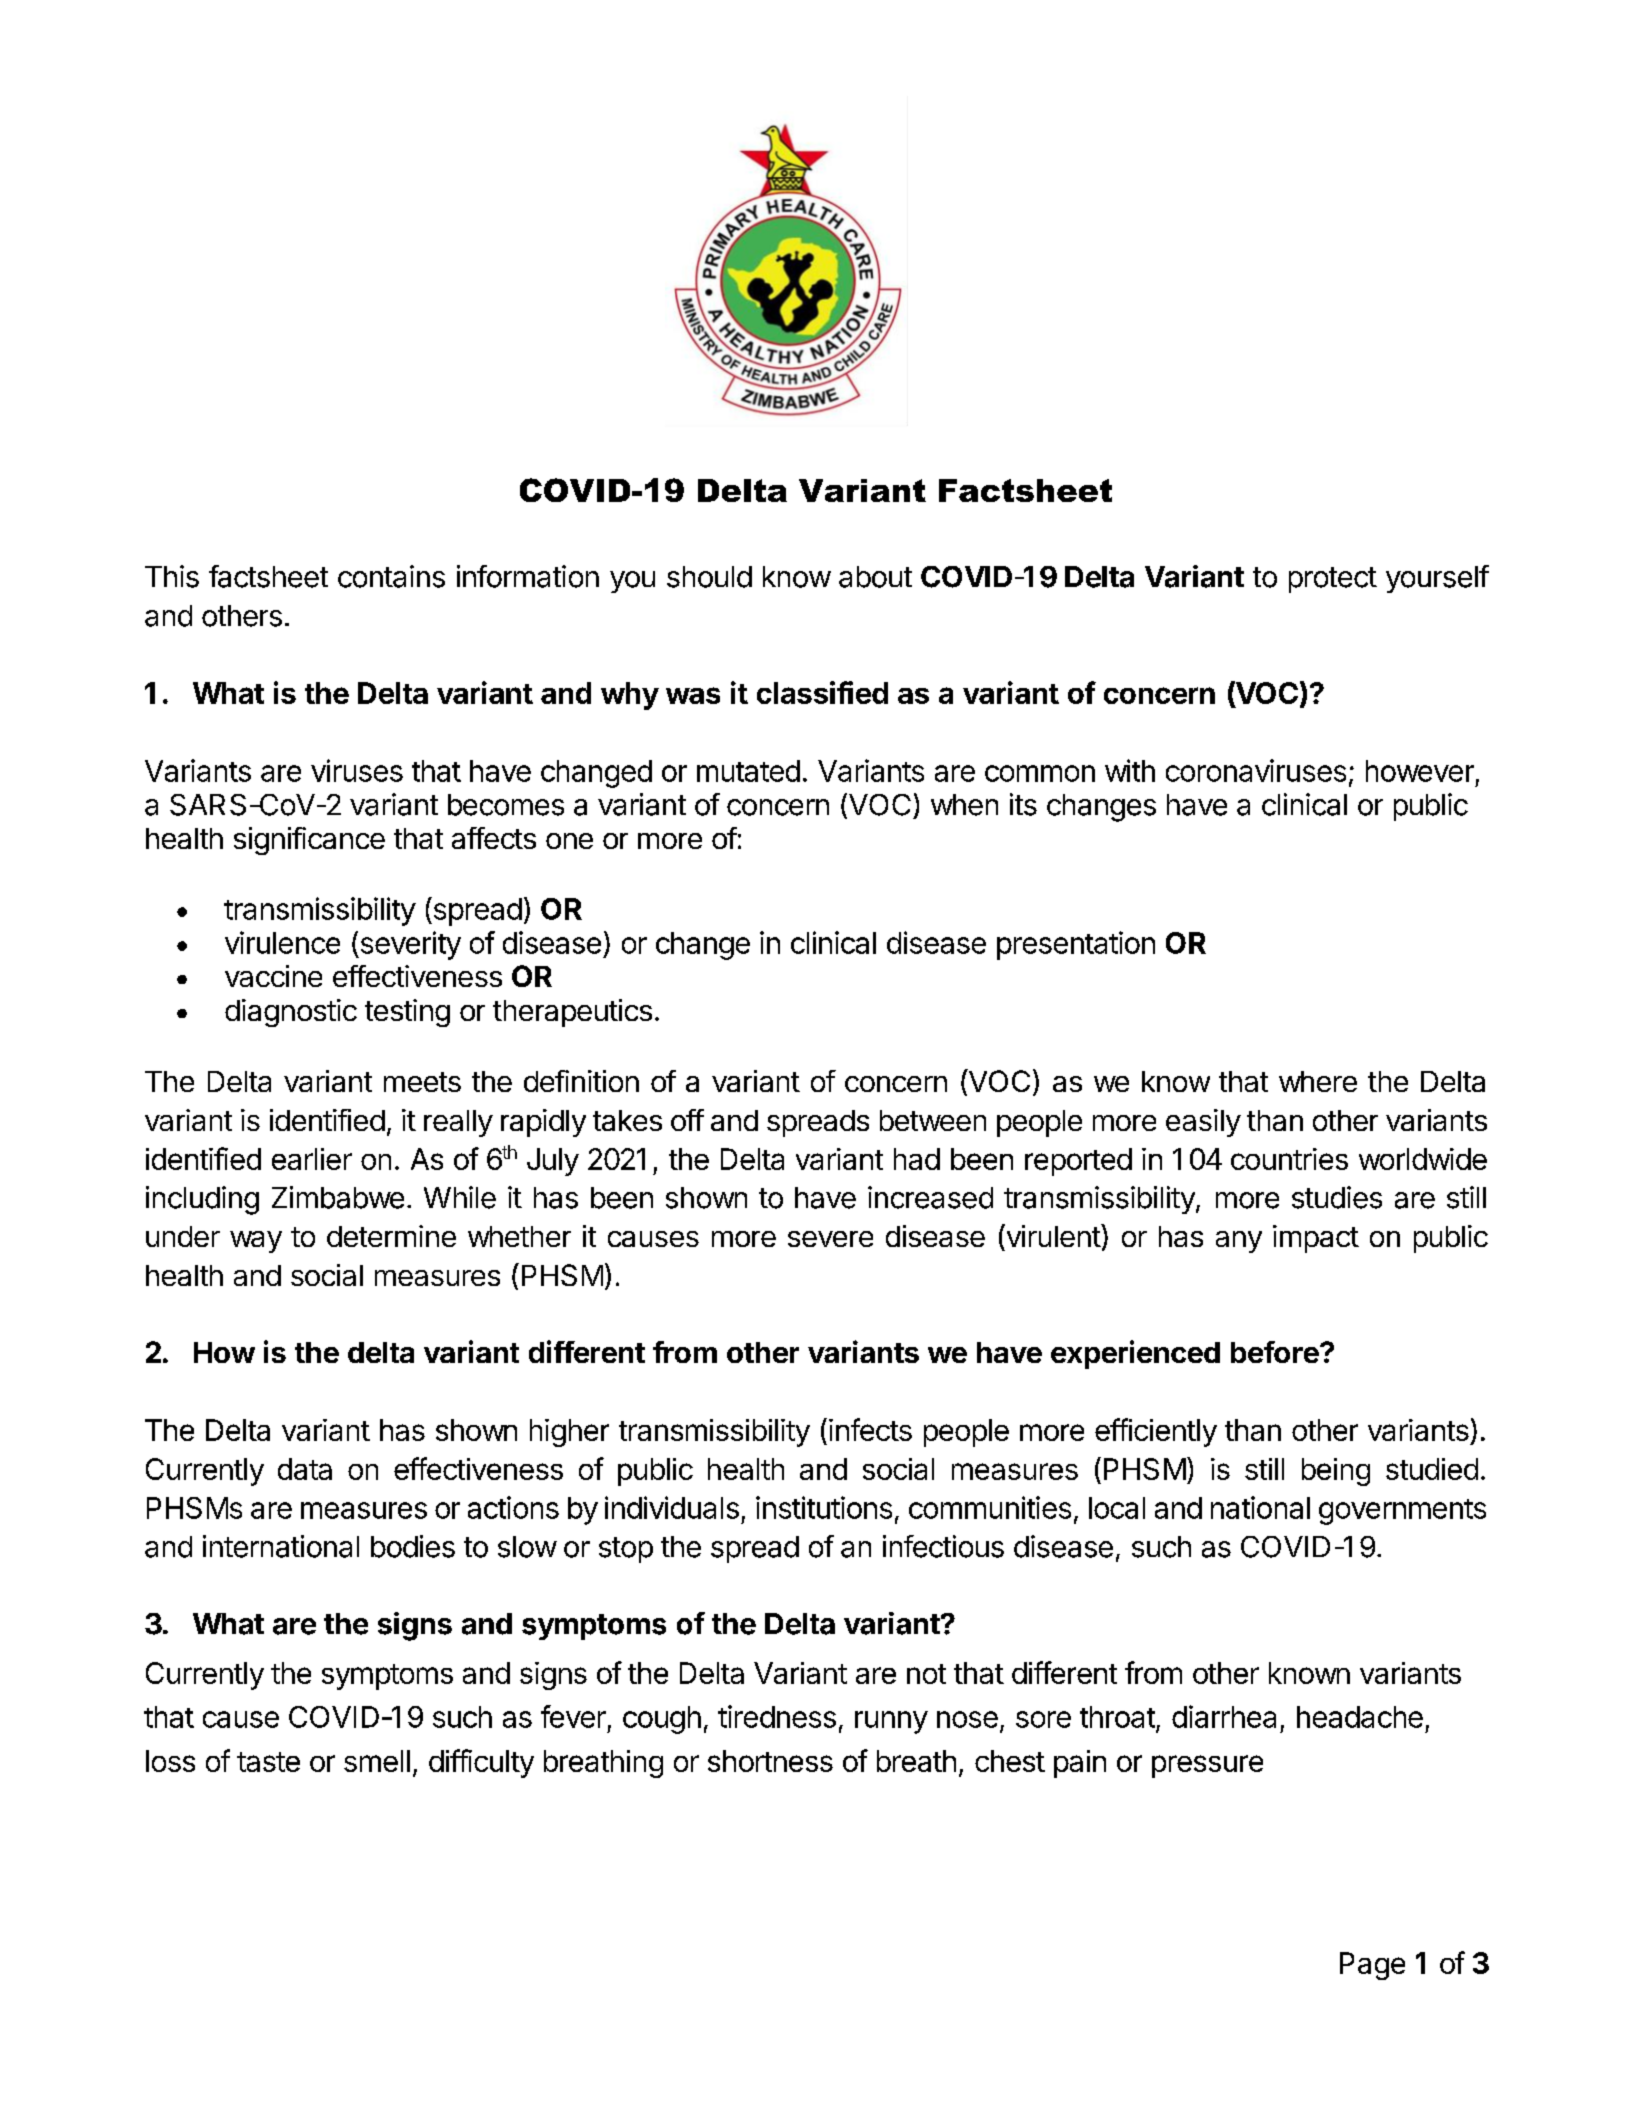 The height and width of the document is (2110, 1631). Describe the element at coordinates (870, 1429) in the document. I see `infects` at that location.
